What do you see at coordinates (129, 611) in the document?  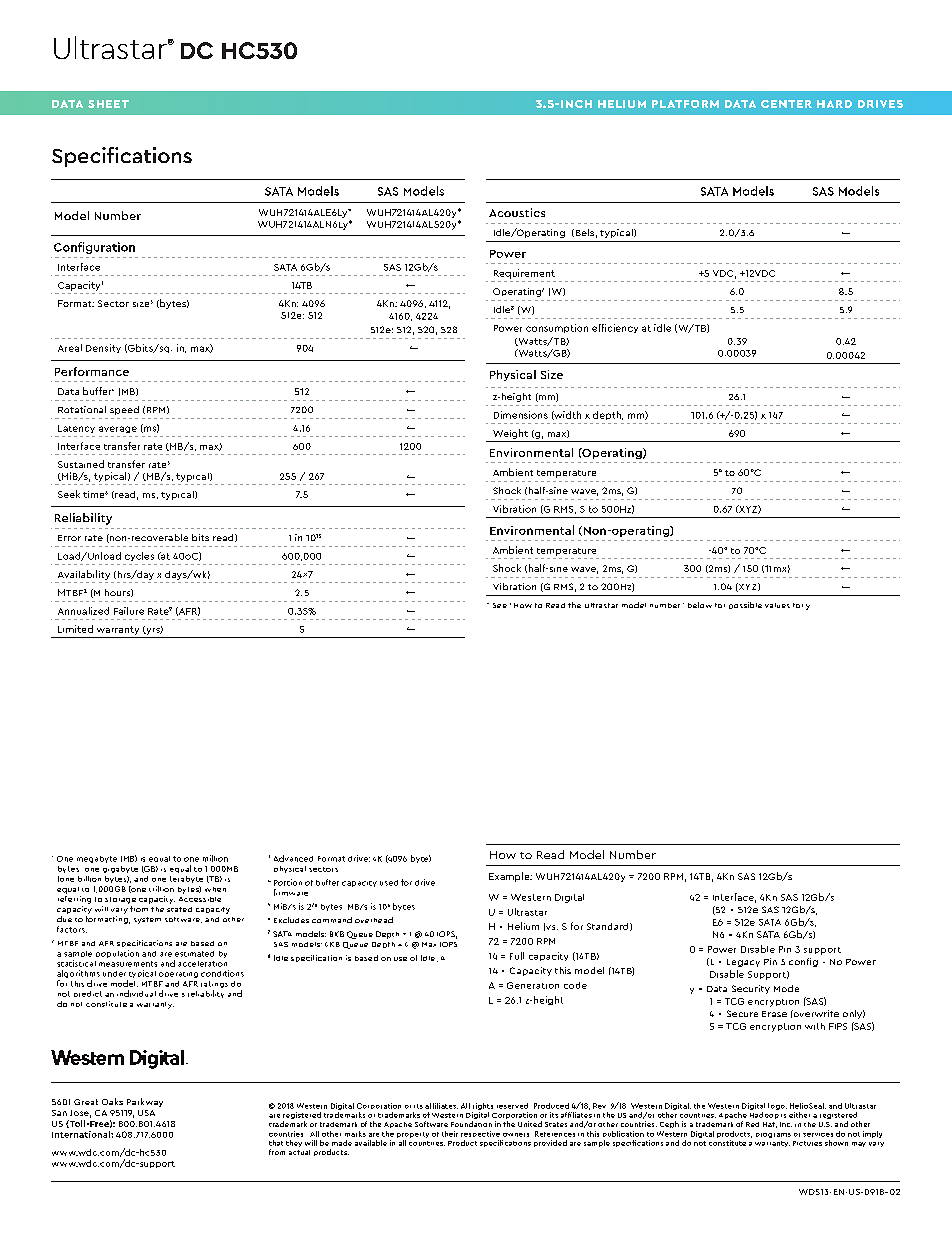 I see `Failure` at bounding box center [129, 611].
